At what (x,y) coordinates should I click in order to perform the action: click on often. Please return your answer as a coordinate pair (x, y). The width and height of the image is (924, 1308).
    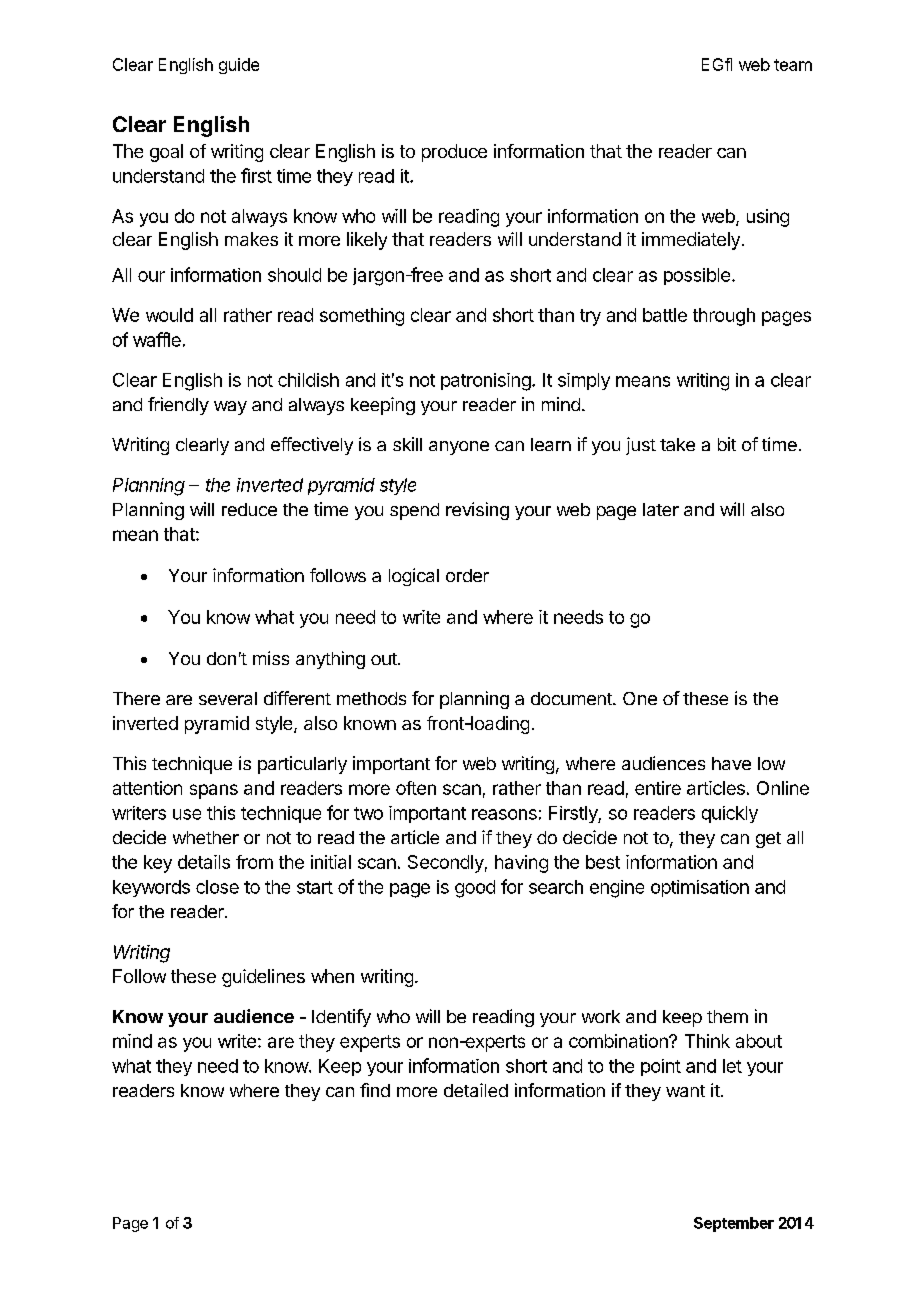
    Looking at the image, I should click on (416, 788).
